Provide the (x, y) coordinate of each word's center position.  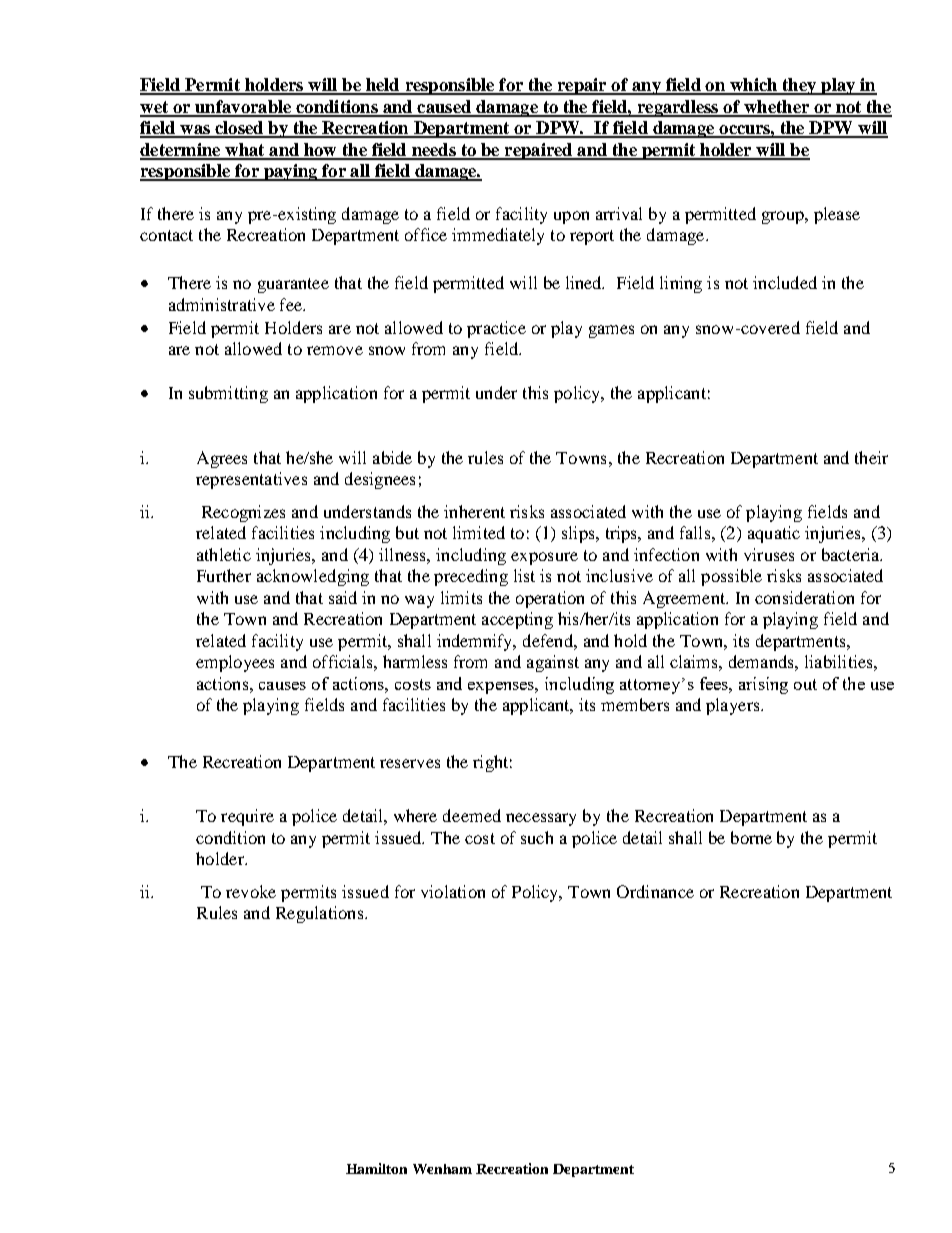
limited (479, 532)
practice (496, 329)
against (553, 663)
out (805, 684)
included (785, 282)
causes (282, 686)
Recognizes (243, 513)
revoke (251, 891)
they (799, 86)
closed (239, 129)
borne (751, 837)
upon (571, 217)
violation (453, 891)
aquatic (774, 534)
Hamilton (376, 1168)
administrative (222, 304)
